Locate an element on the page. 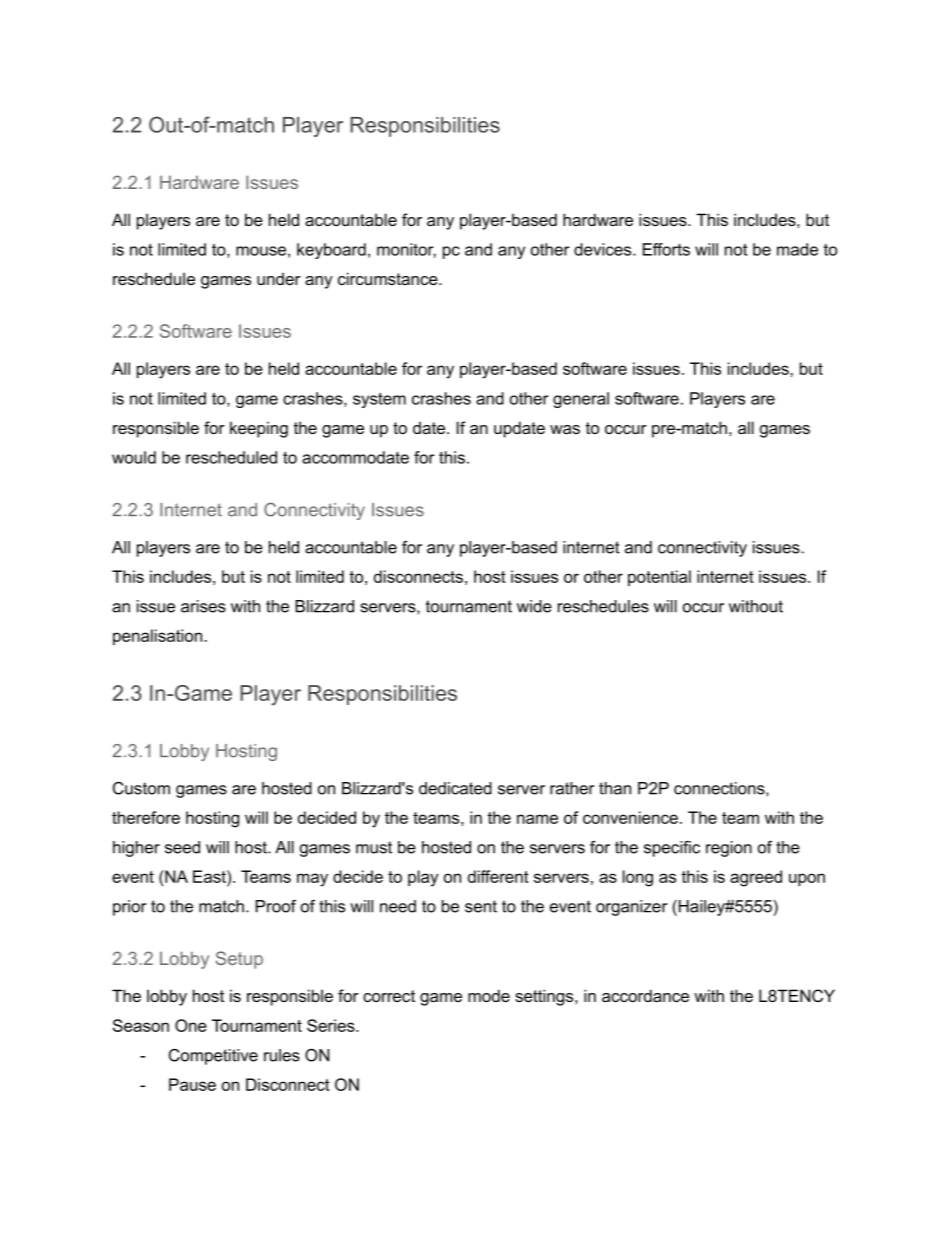 This image has width=952, height=1233. East is located at coordinates (210, 876).
